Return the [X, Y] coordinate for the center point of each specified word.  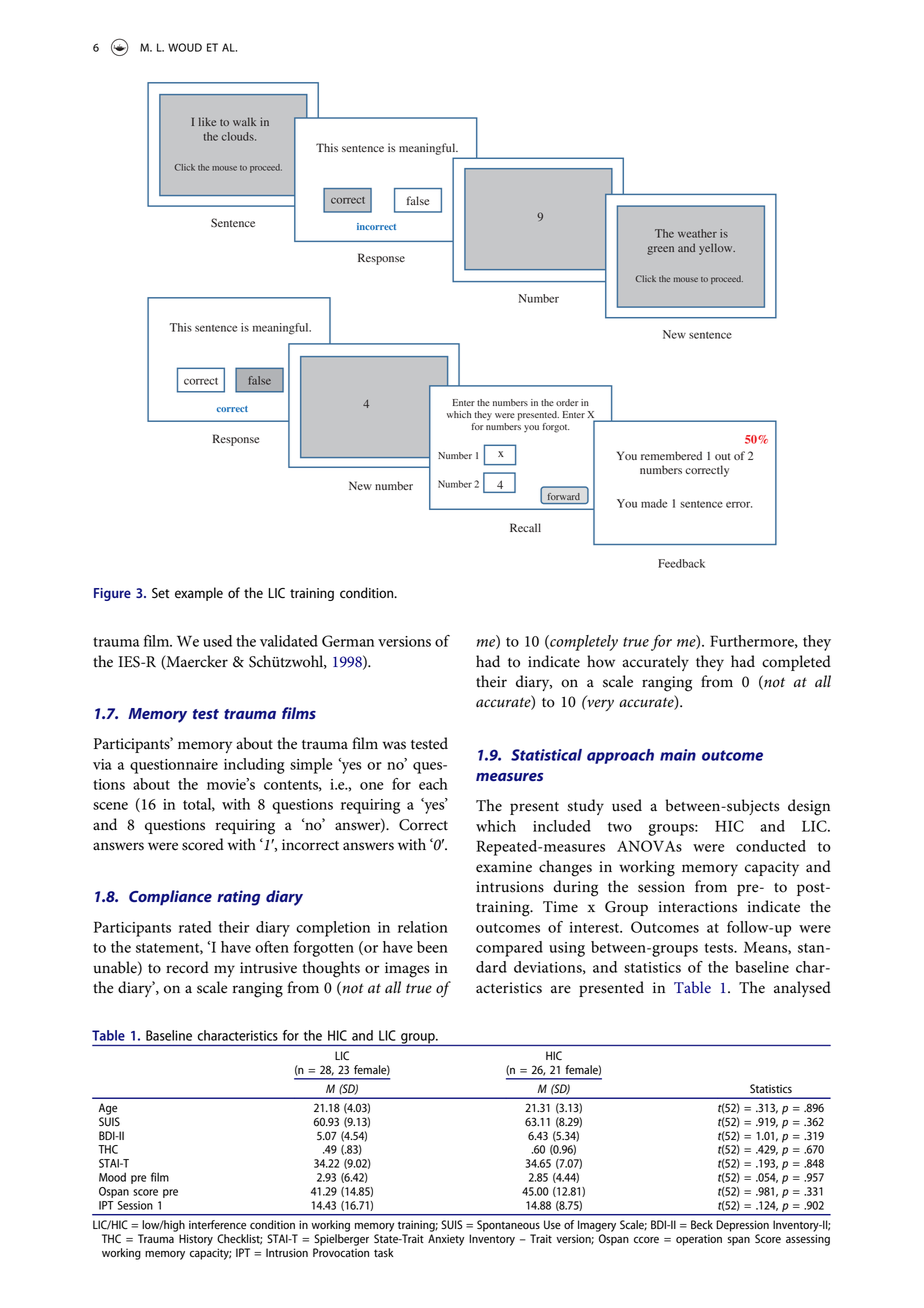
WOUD [185, 47]
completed [796, 663]
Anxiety [446, 1240]
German [348, 641]
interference [217, 1225]
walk [244, 121]
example [199, 594]
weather [697, 233]
